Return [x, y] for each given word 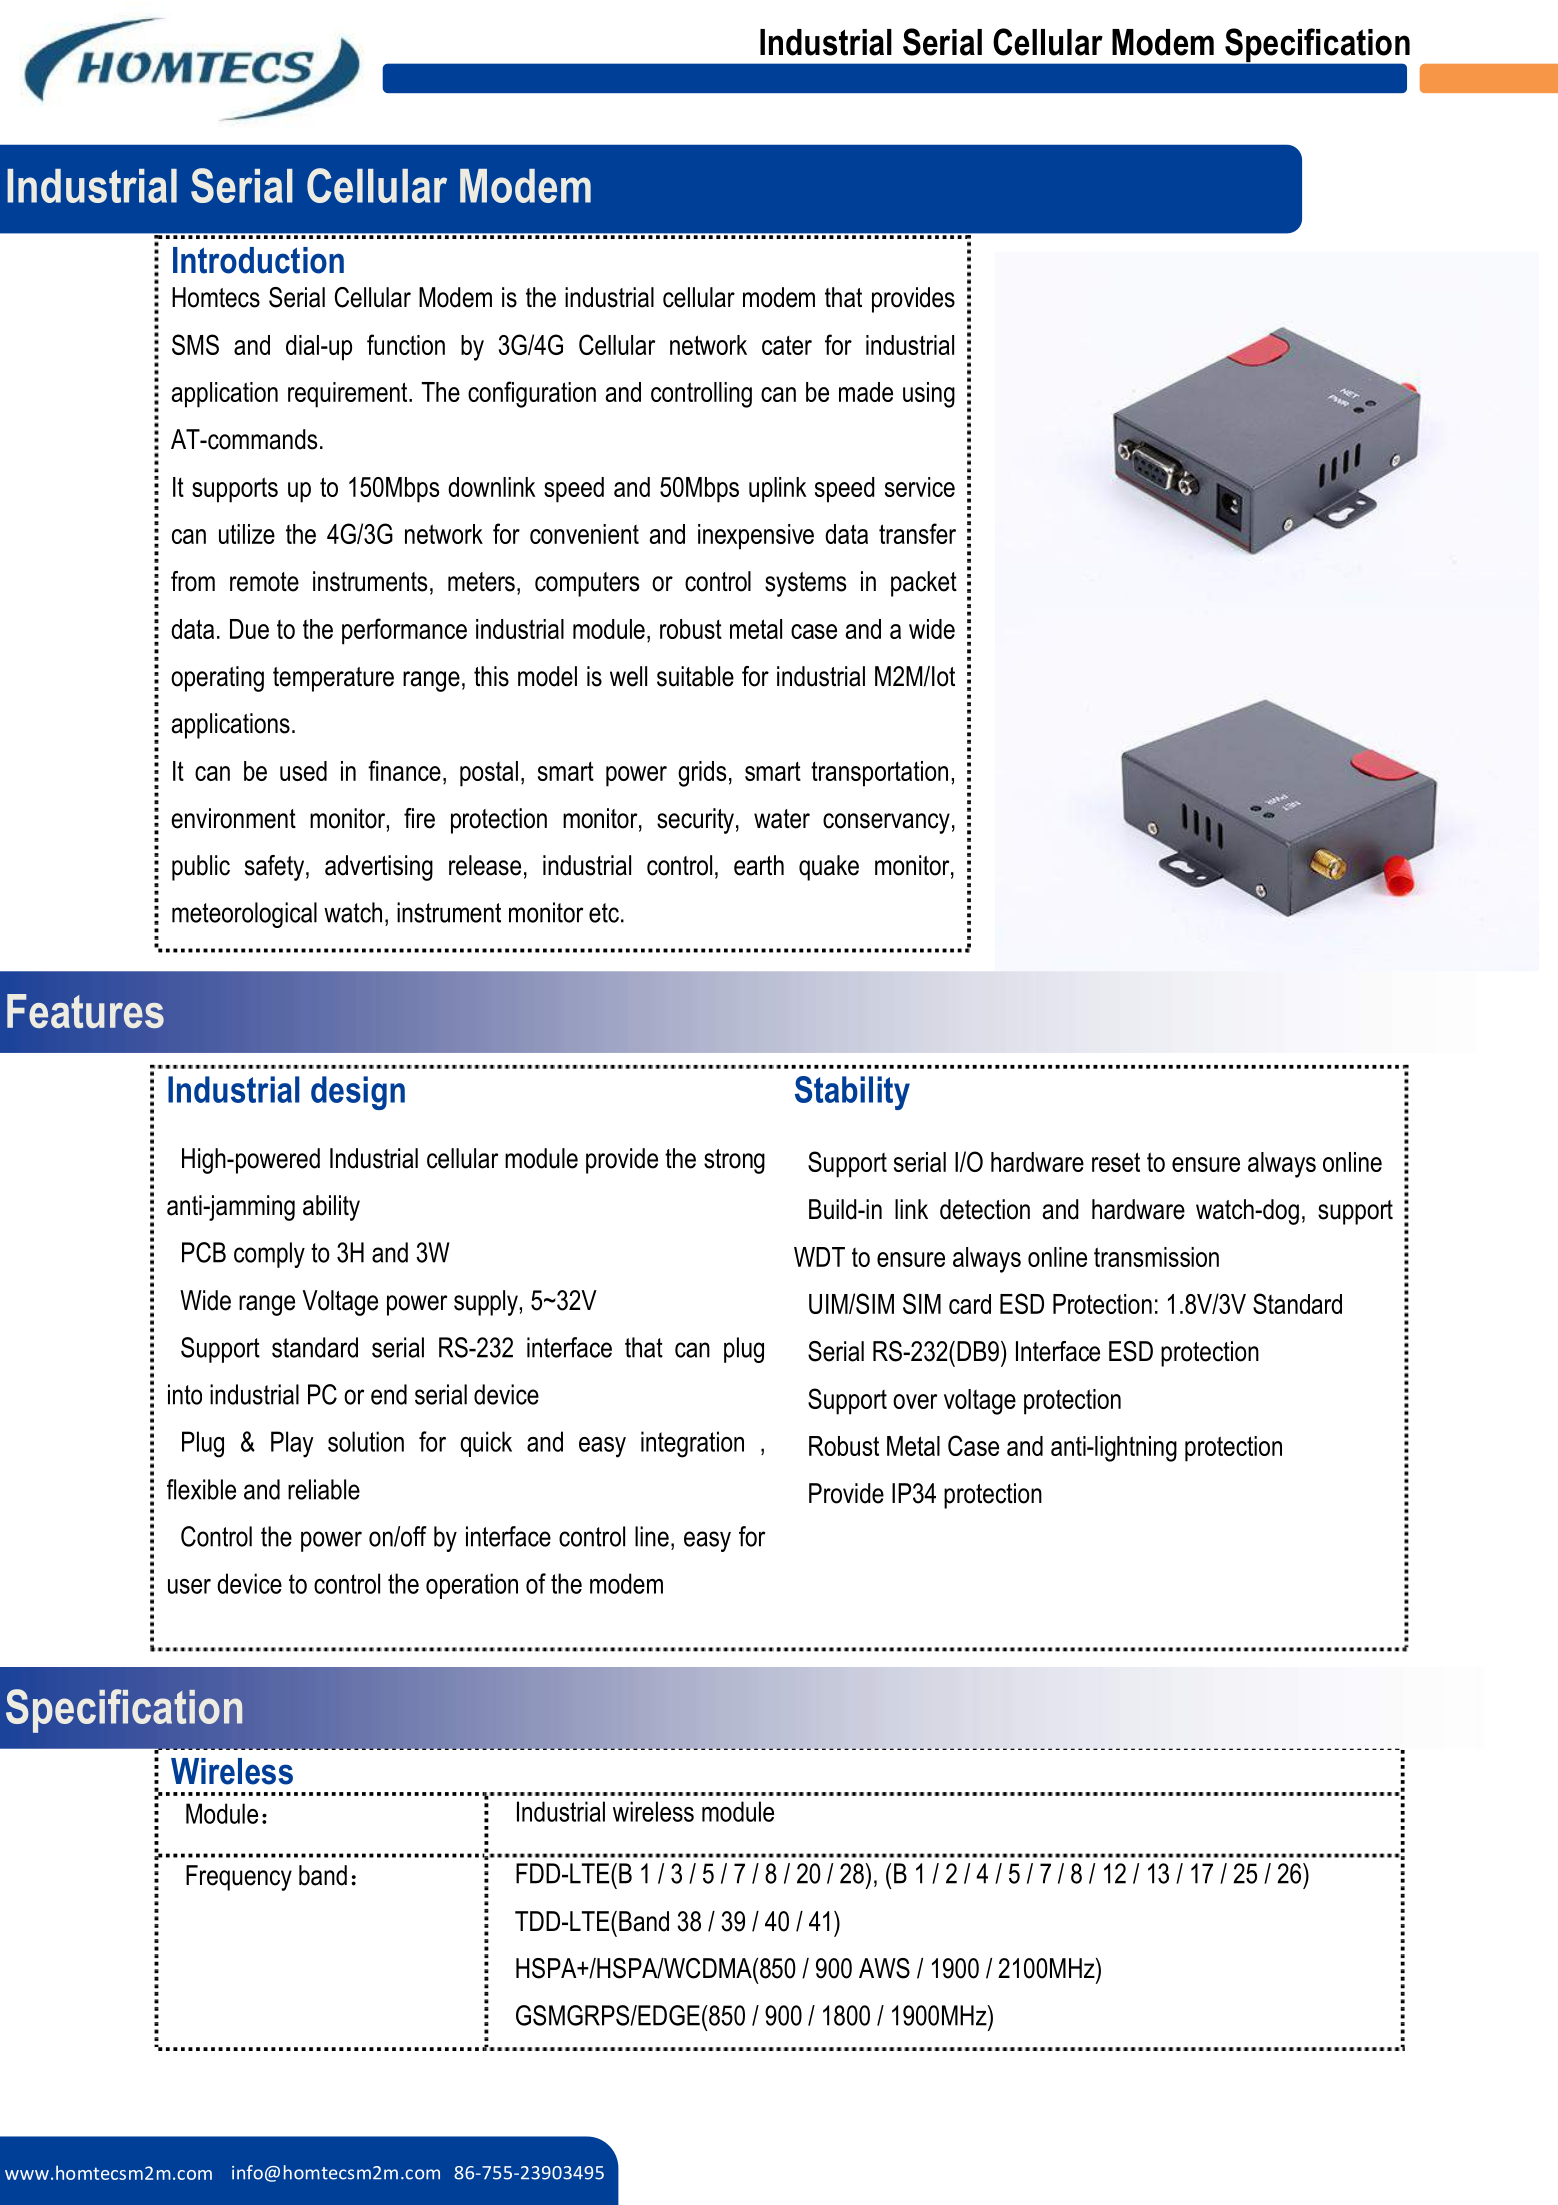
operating [217, 679]
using [929, 395]
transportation [879, 774]
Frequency [239, 1878]
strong [734, 1161]
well [628, 676]
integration [692, 1444]
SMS [195, 344]
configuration [532, 394]
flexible [201, 1489]
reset [1116, 1162]
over [915, 1401]
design [358, 1093]
